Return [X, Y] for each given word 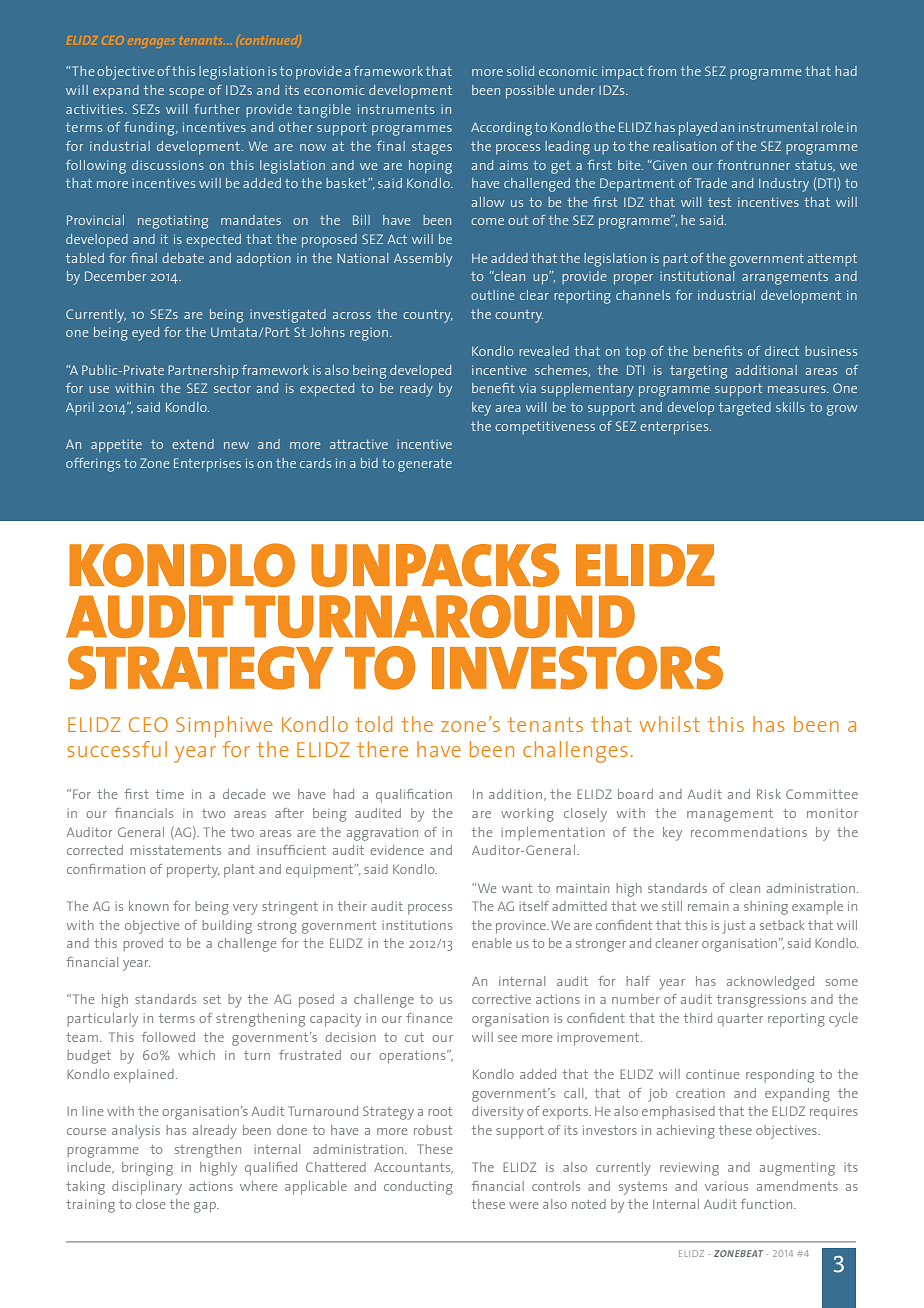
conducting [418, 1188]
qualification [414, 796]
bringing [147, 1169]
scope [186, 93]
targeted [745, 409]
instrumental [778, 127]
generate [425, 465]
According [501, 129]
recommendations [749, 832]
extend [193, 444]
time [170, 794]
